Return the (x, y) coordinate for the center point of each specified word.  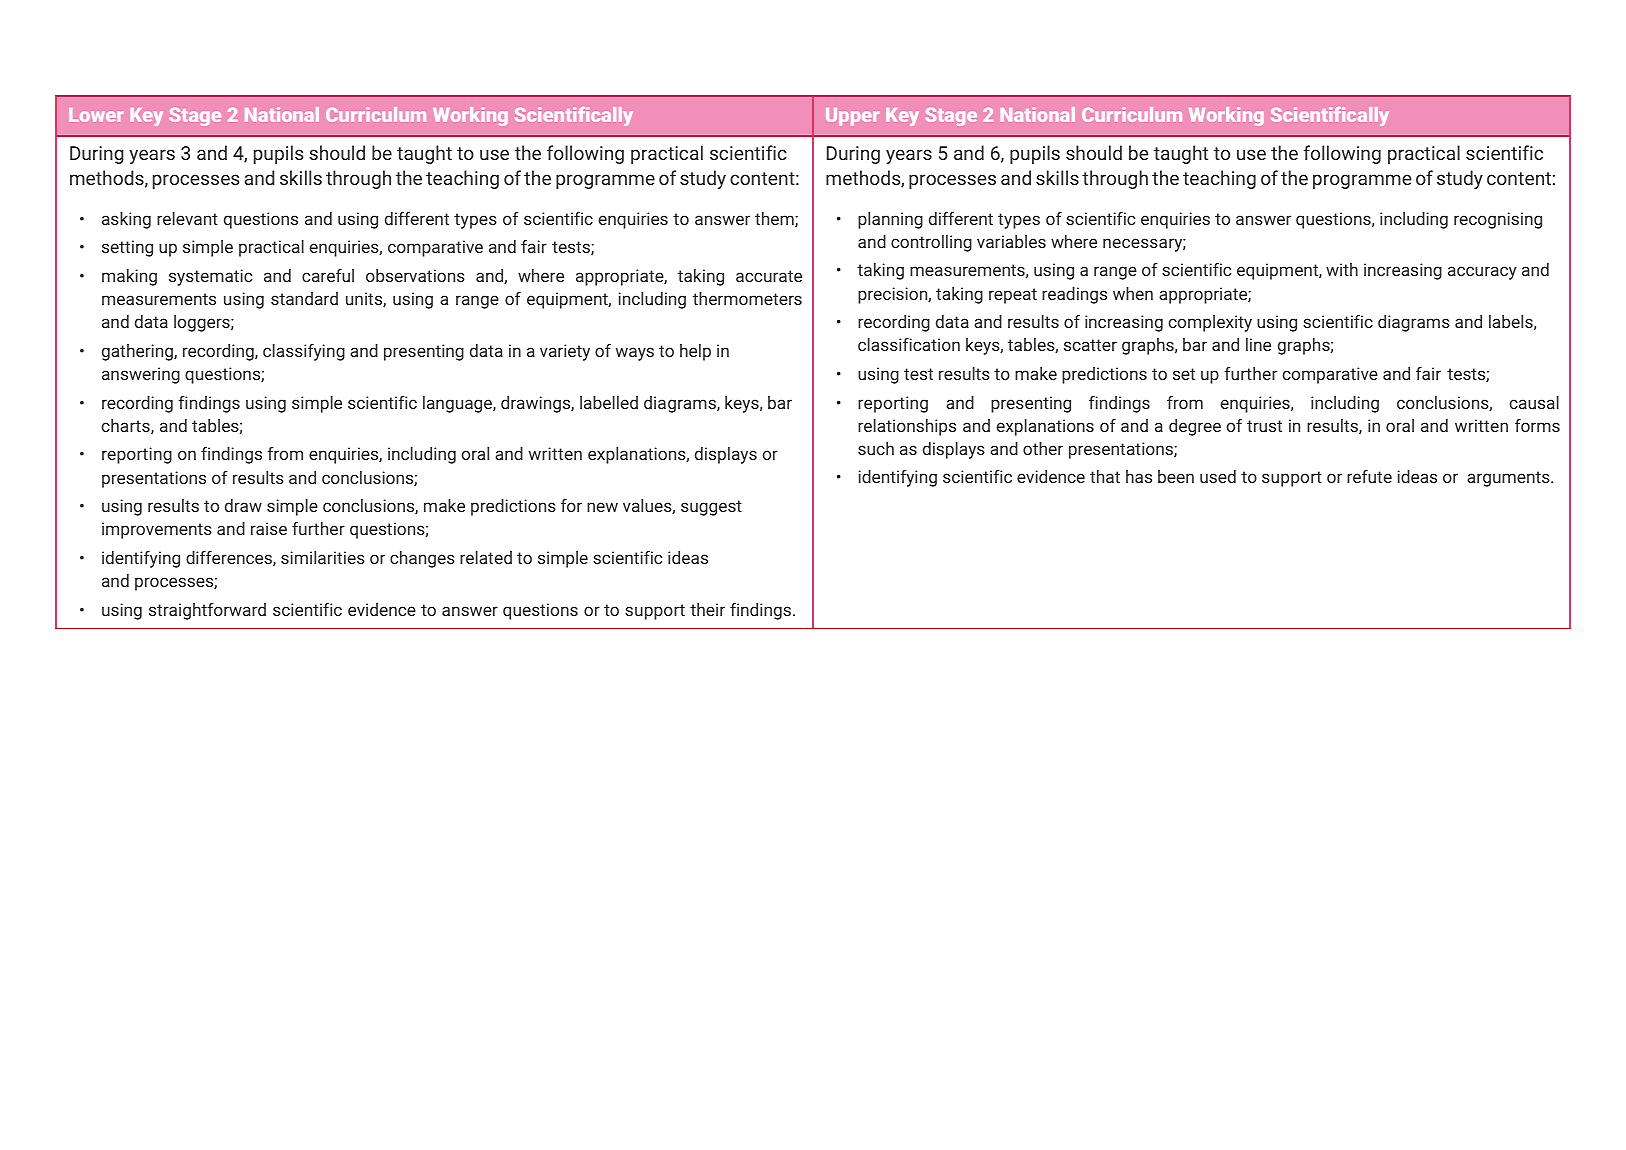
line (1258, 344)
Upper (852, 117)
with (1342, 269)
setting (127, 248)
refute (1369, 476)
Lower (96, 115)
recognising (1498, 220)
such (876, 448)
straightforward (207, 611)
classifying (304, 352)
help (695, 352)
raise (269, 528)
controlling (931, 243)
